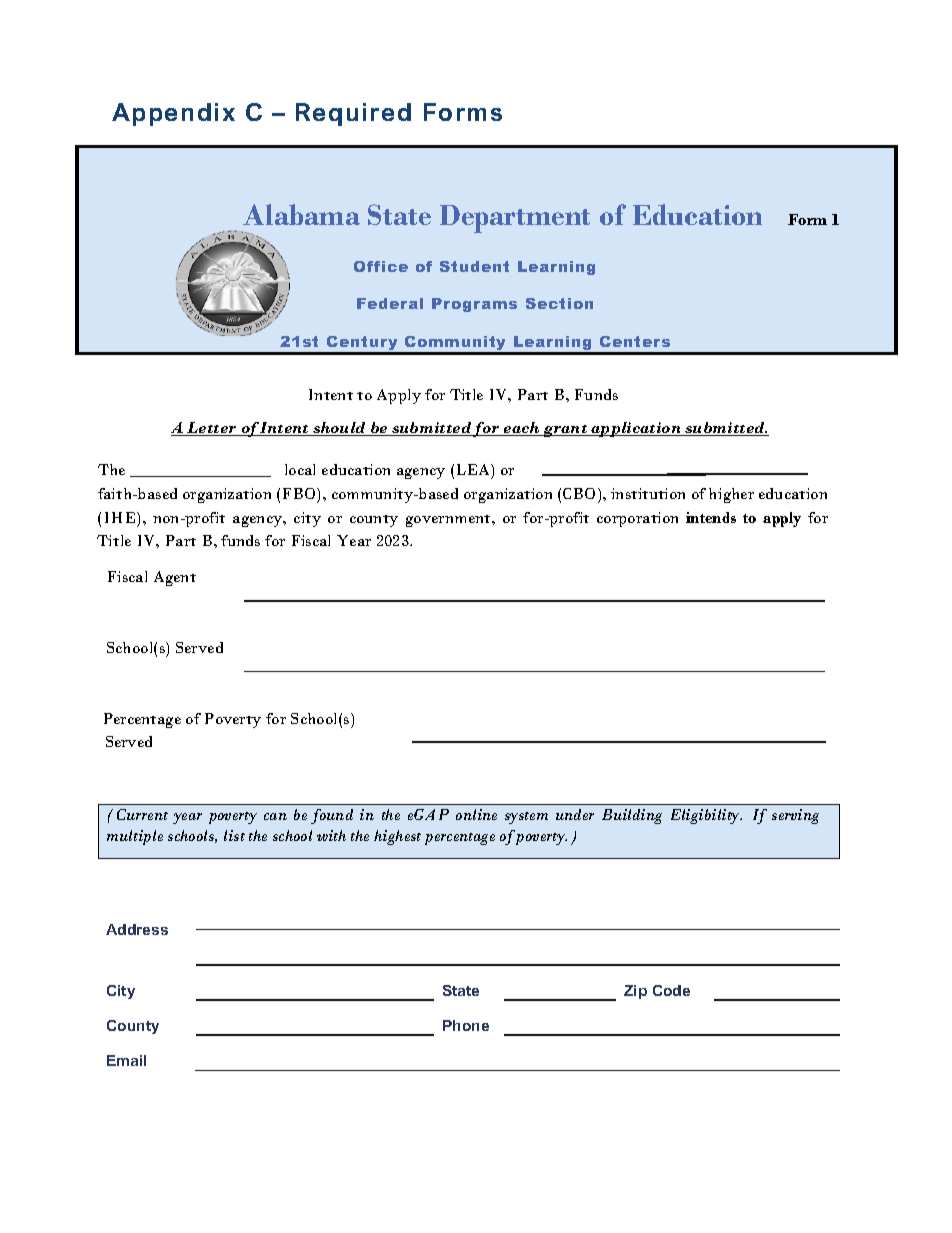 The width and height of the screenshot is (952, 1233). Describe the element at coordinates (671, 990) in the screenshot. I see `Code` at that location.
